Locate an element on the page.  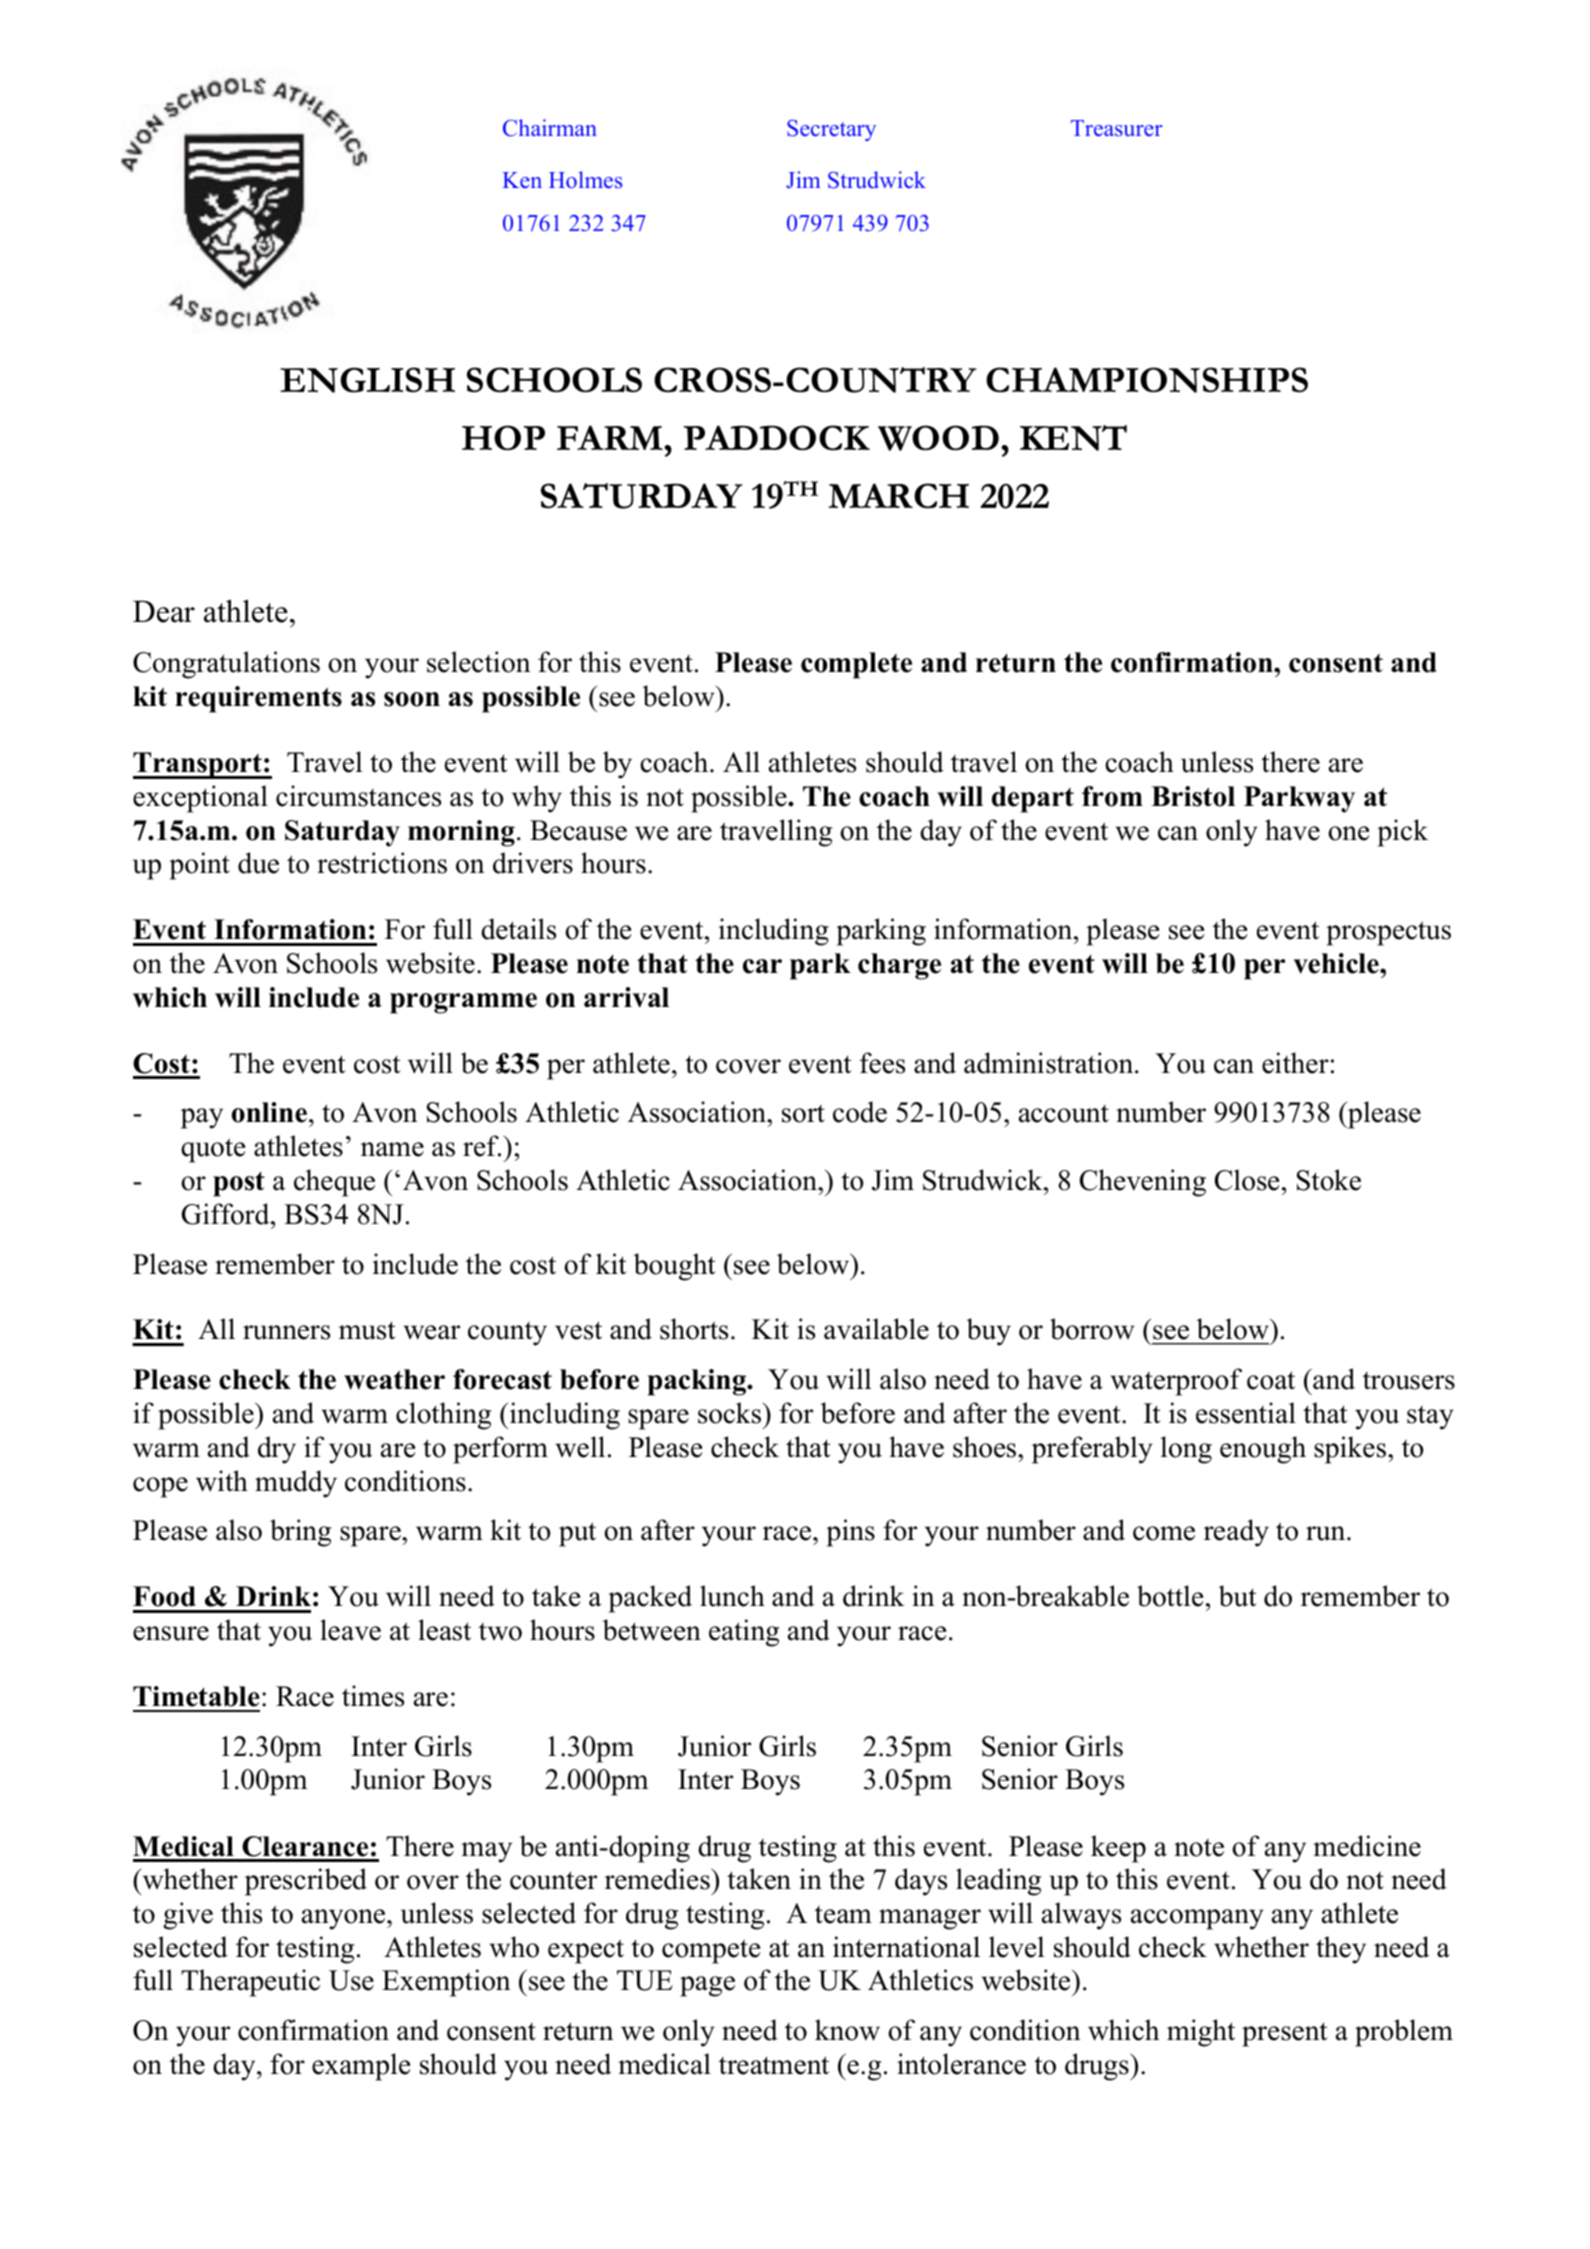
leave is located at coordinates (350, 1630).
